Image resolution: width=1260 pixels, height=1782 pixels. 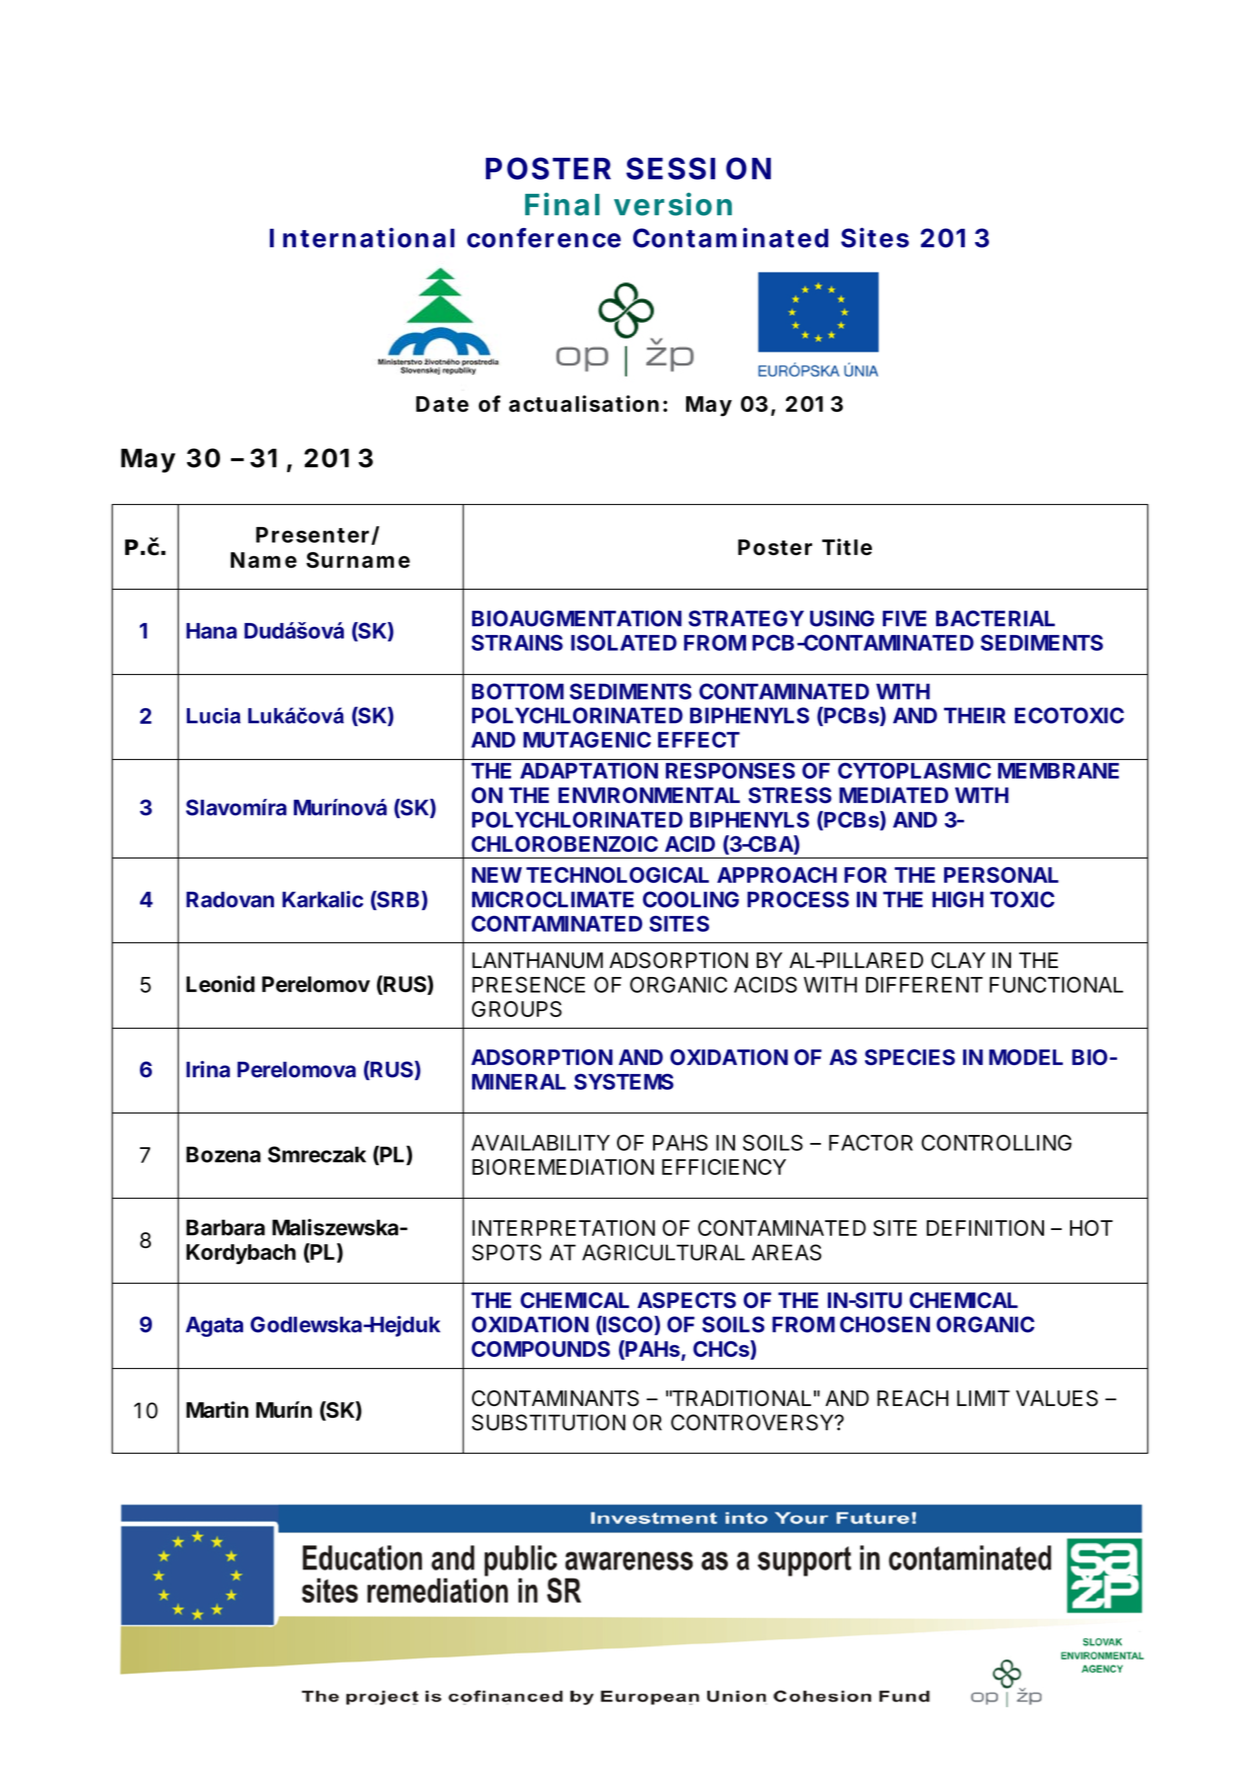 What do you see at coordinates (217, 1409) in the document?
I see `Martin` at bounding box center [217, 1409].
